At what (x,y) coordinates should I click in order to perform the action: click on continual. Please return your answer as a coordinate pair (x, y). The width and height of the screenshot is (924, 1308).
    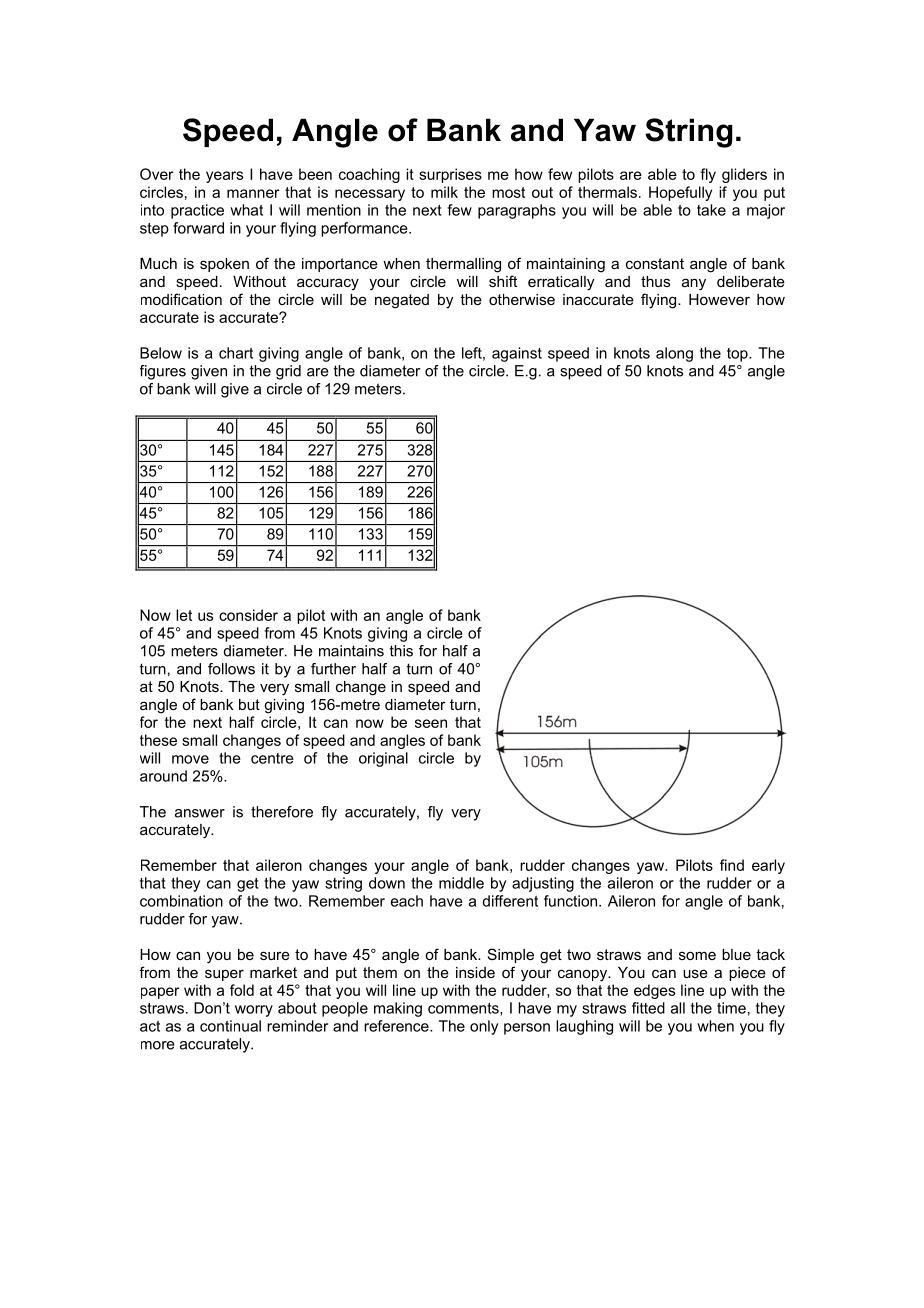
    Looking at the image, I should click on (230, 1026).
